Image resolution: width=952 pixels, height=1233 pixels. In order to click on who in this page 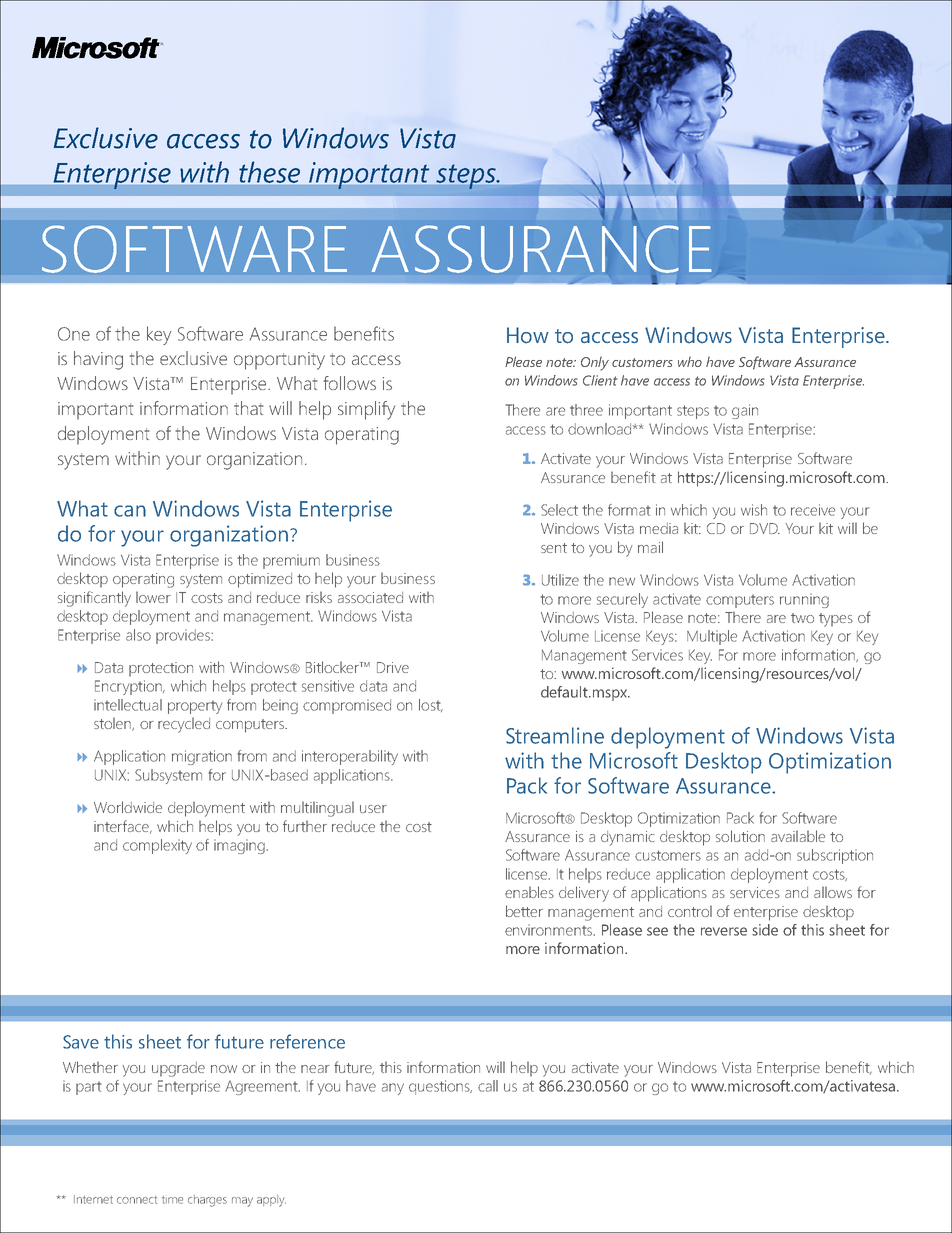, I will do `click(690, 362)`.
